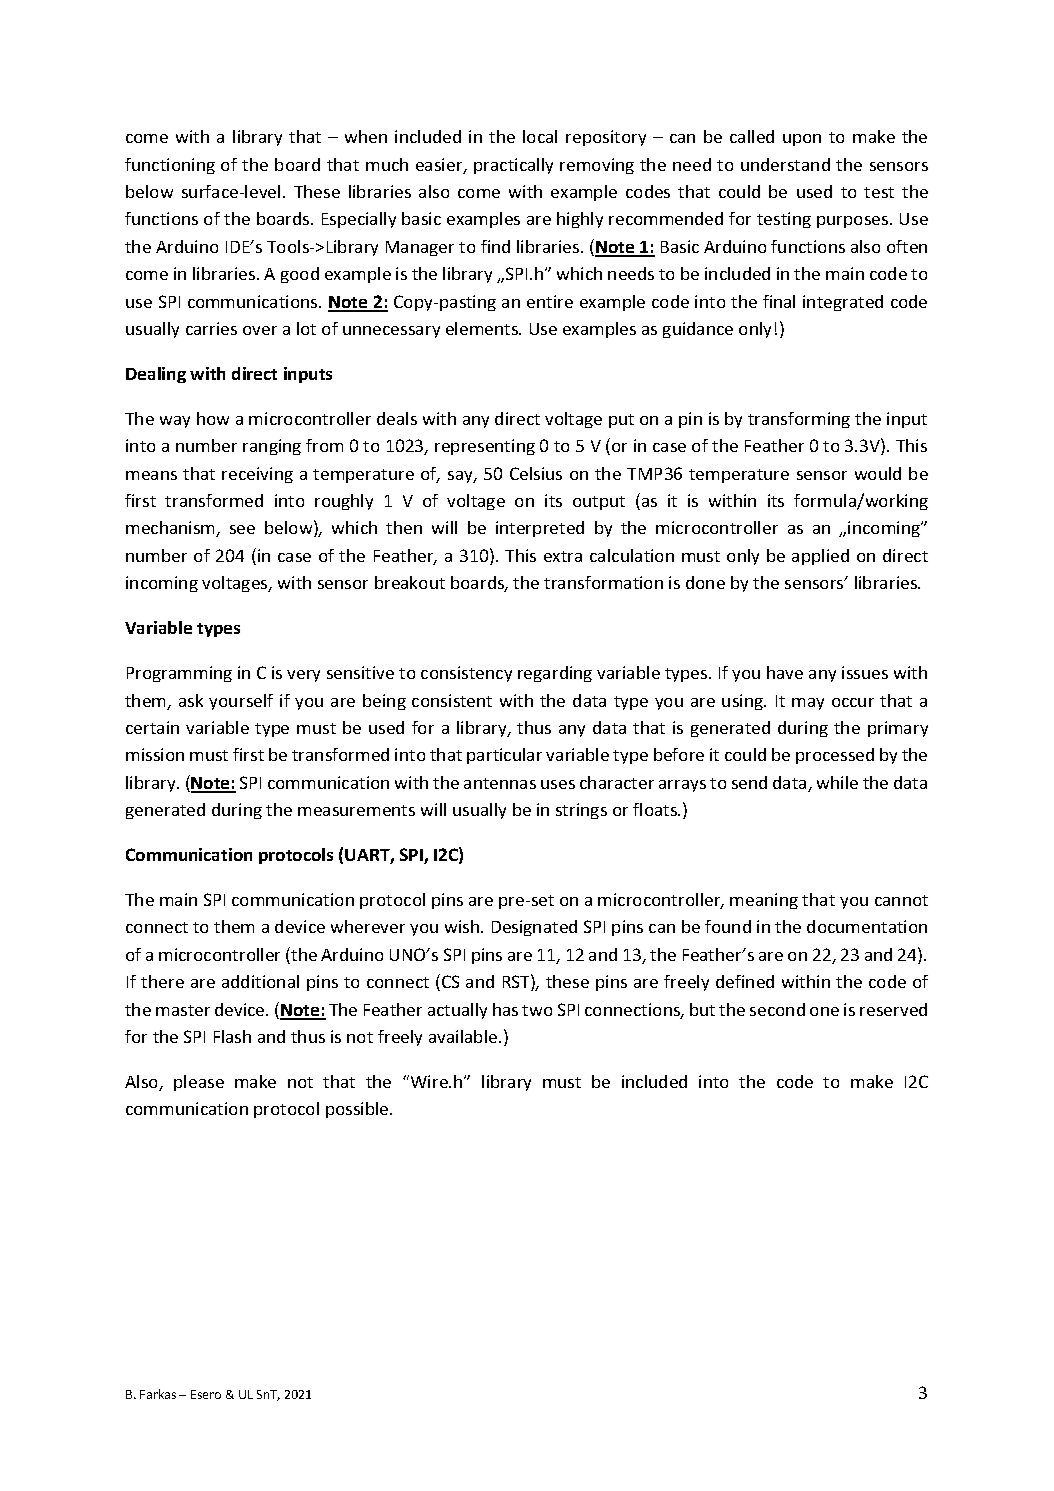 The height and width of the image is (1491, 1054). What do you see at coordinates (179, 674) in the image?
I see `Programming` at bounding box center [179, 674].
